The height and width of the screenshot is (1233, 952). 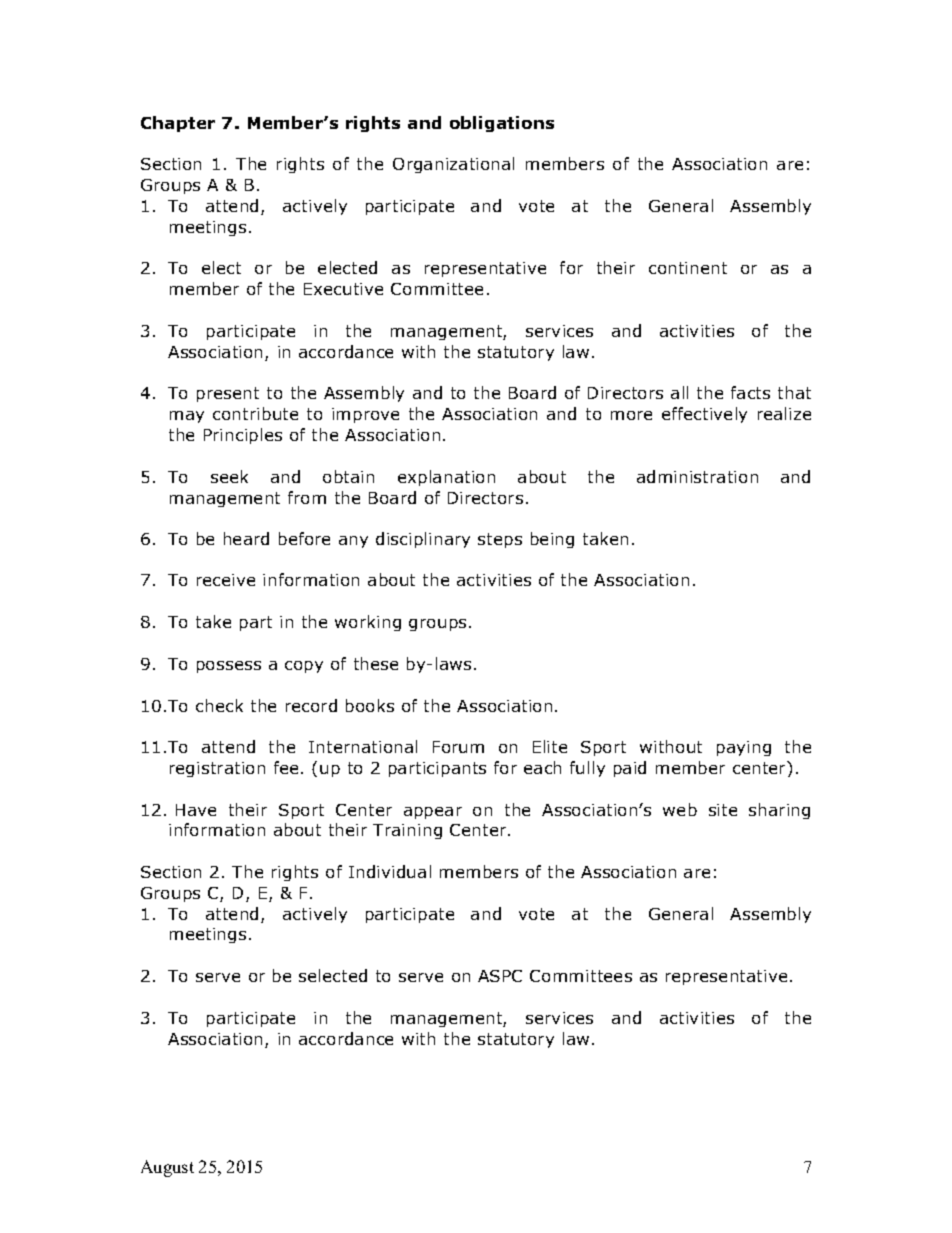 What do you see at coordinates (229, 667) in the screenshot?
I see `possess` at bounding box center [229, 667].
